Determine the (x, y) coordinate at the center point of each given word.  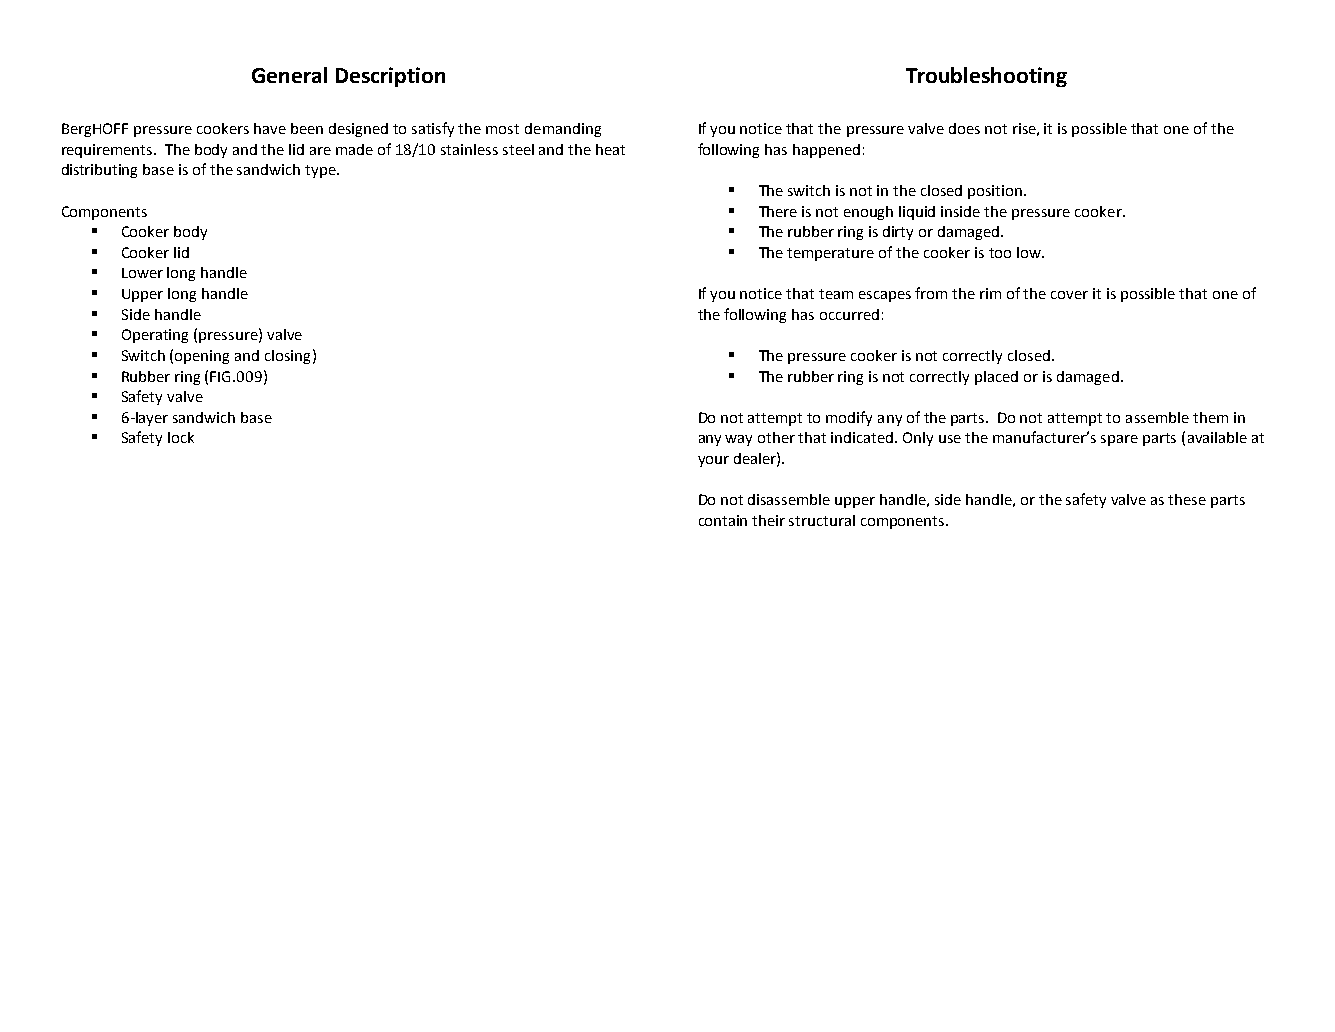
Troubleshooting (986, 77)
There (778, 211)
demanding (563, 130)
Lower (142, 273)
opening (202, 357)
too (1000, 253)
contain (723, 520)
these (1187, 499)
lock (181, 437)
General (289, 75)
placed (996, 378)
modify (849, 418)
